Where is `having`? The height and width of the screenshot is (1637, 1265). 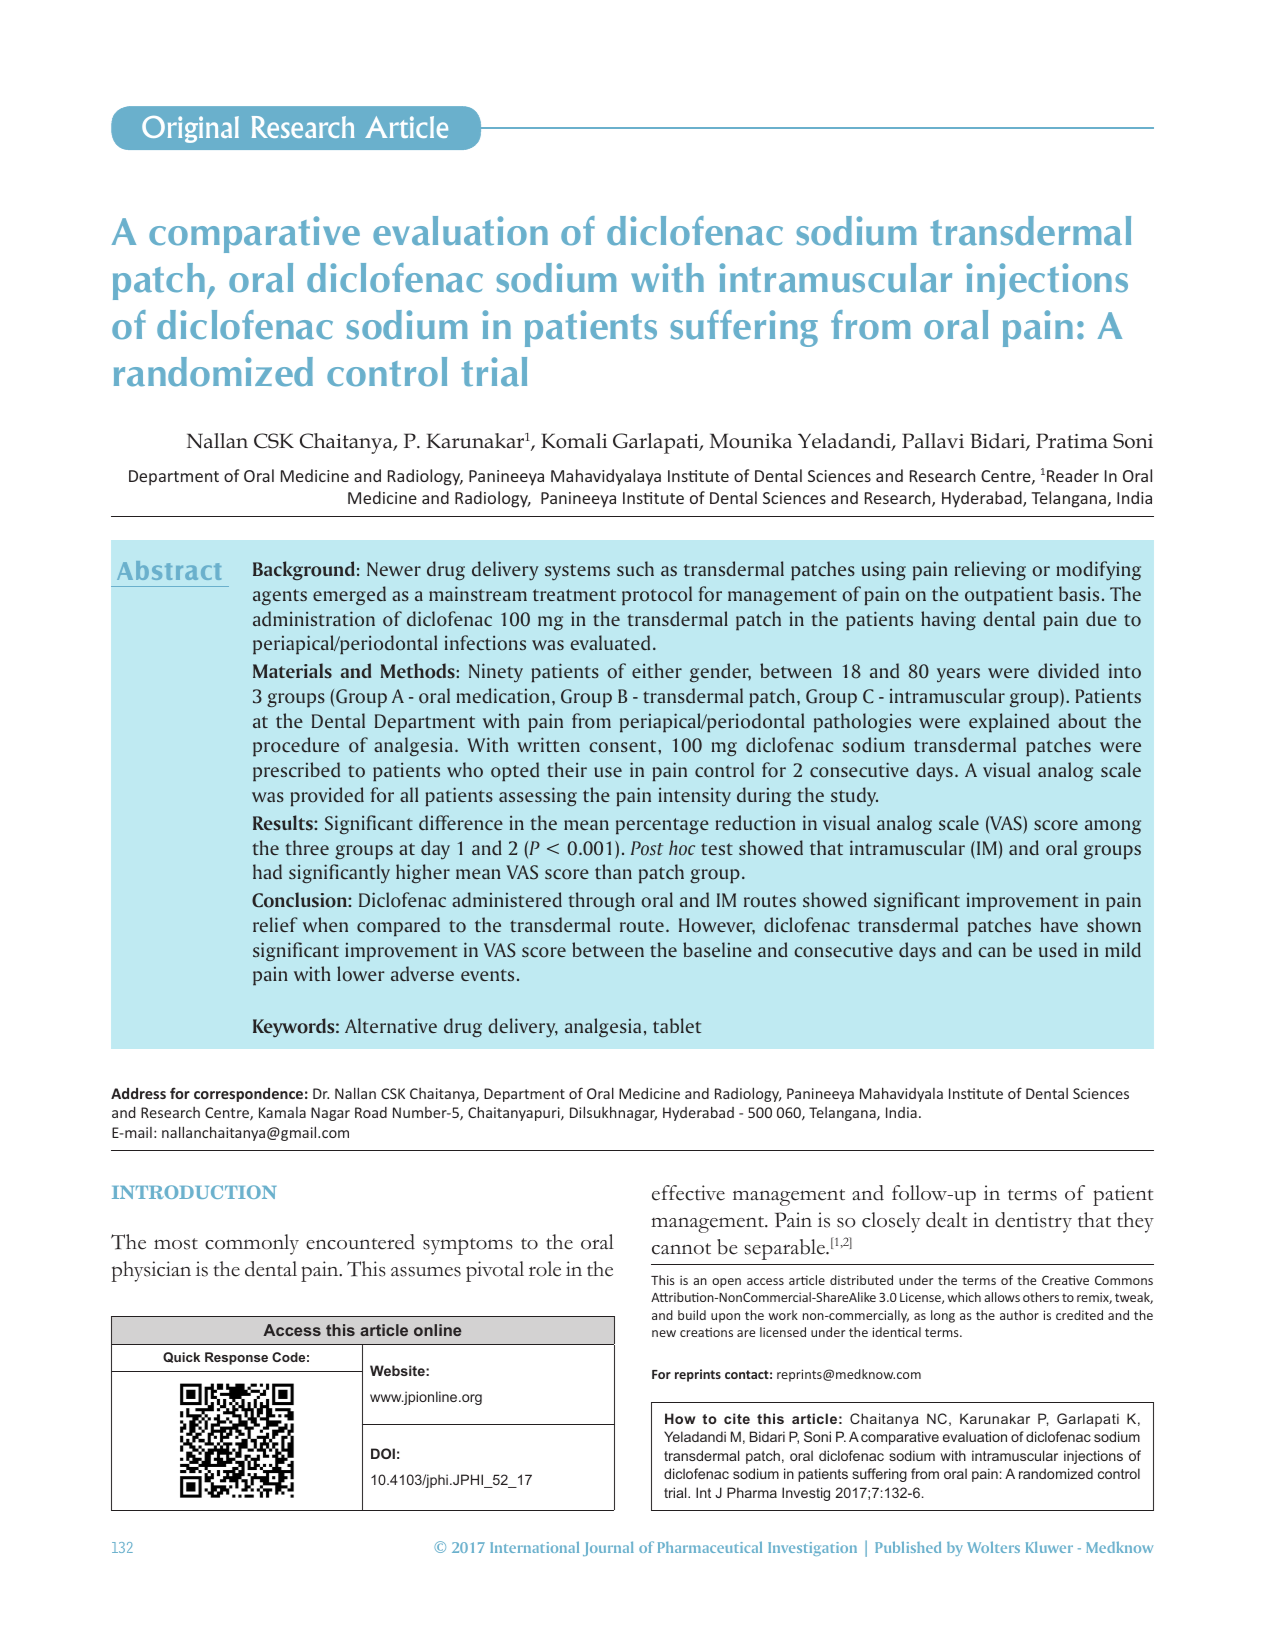
having is located at coordinates (948, 620).
